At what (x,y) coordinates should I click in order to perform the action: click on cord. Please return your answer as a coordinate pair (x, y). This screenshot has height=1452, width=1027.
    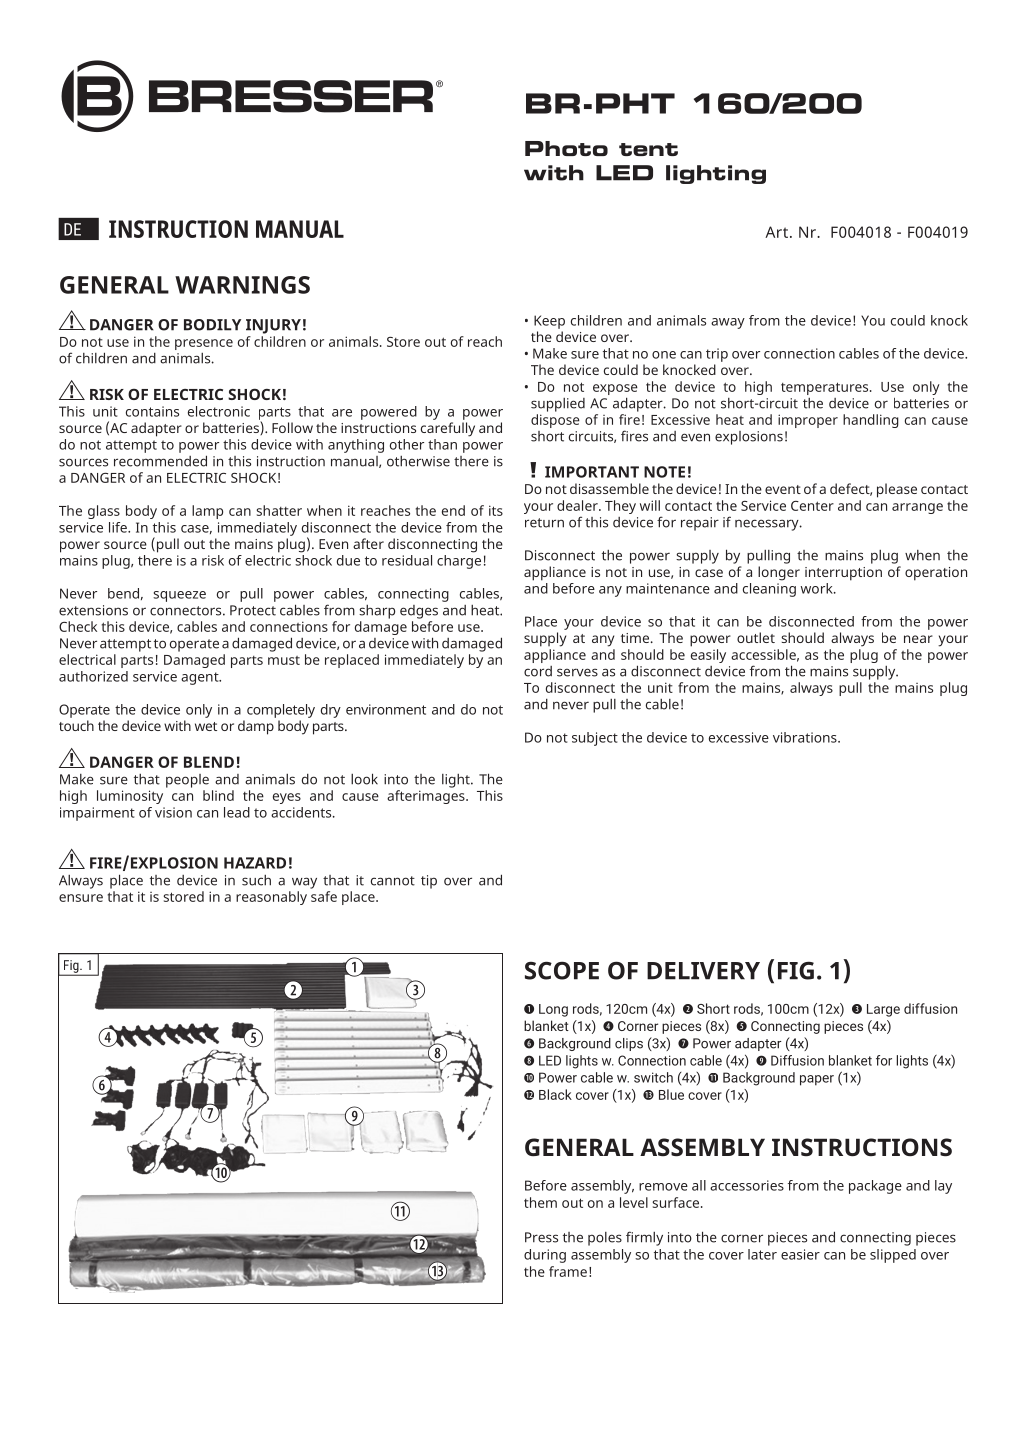
    Looking at the image, I should click on (538, 671).
